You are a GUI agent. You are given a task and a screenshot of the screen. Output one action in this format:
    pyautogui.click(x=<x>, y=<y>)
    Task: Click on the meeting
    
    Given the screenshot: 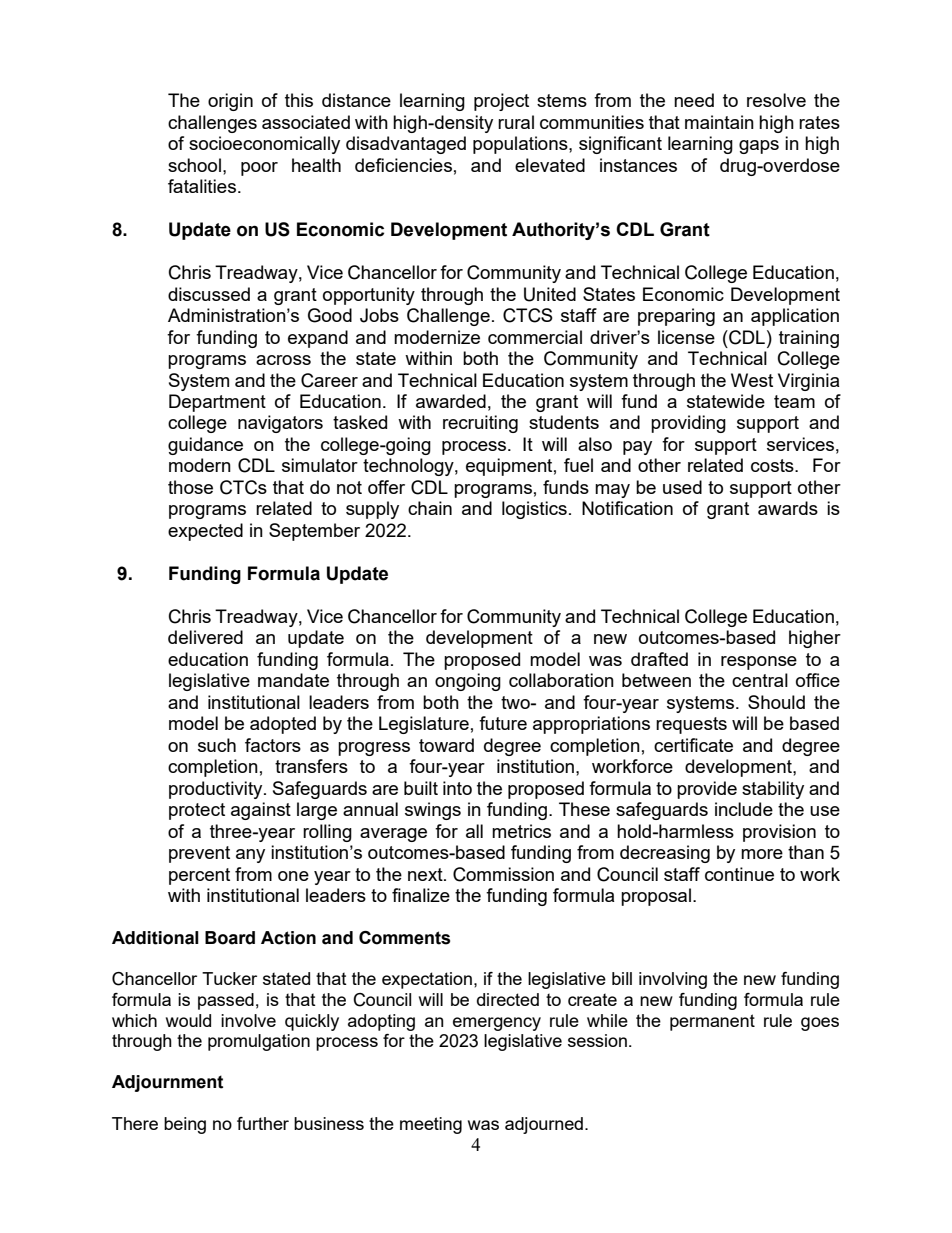 What is the action you would take?
    pyautogui.click(x=431, y=1125)
